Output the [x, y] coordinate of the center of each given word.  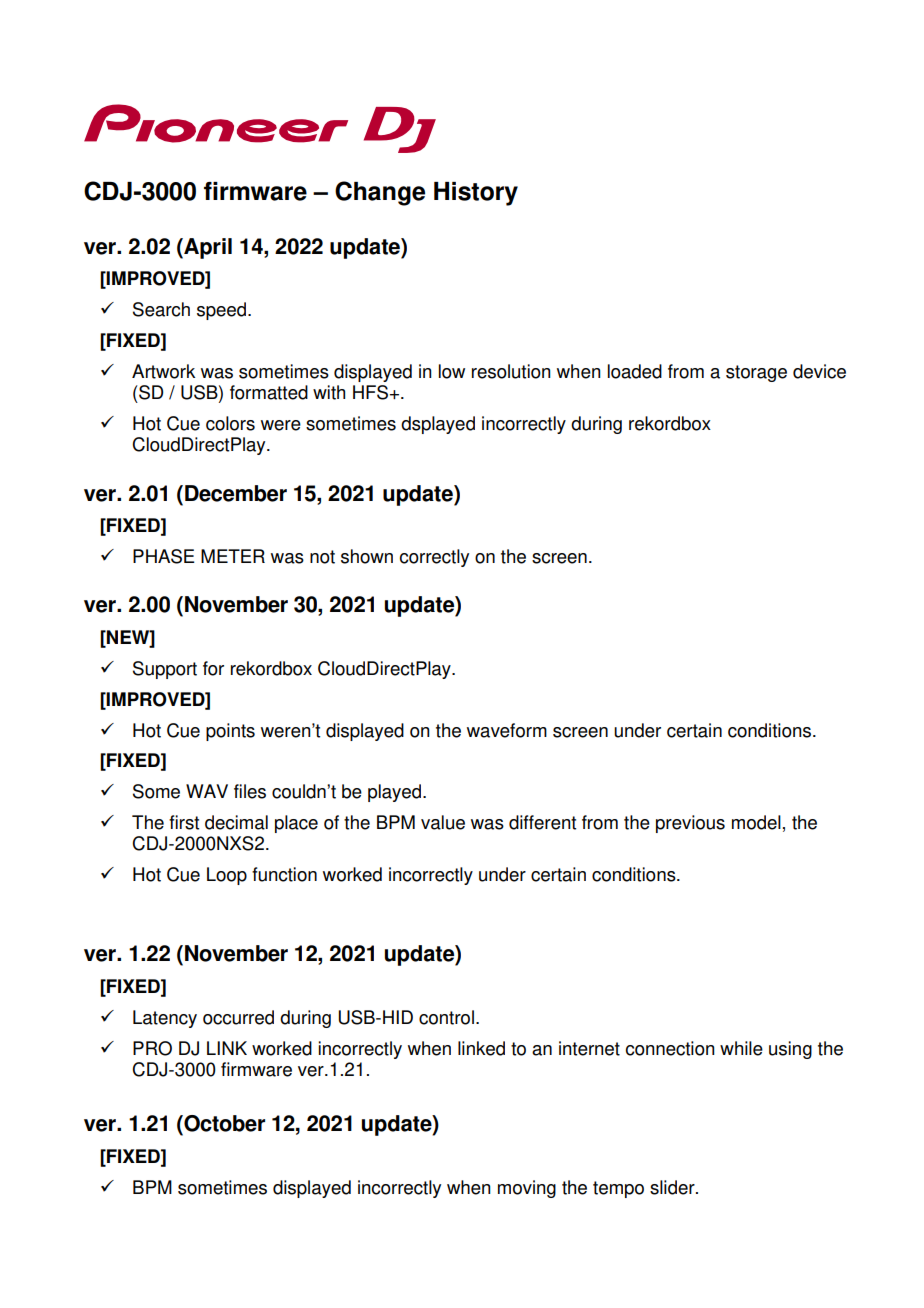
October [223, 1123]
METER [233, 556]
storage [756, 373]
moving [527, 1189]
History [476, 194]
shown [367, 556]
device [819, 371]
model [756, 822]
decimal [236, 822]
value [443, 822]
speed [223, 311]
